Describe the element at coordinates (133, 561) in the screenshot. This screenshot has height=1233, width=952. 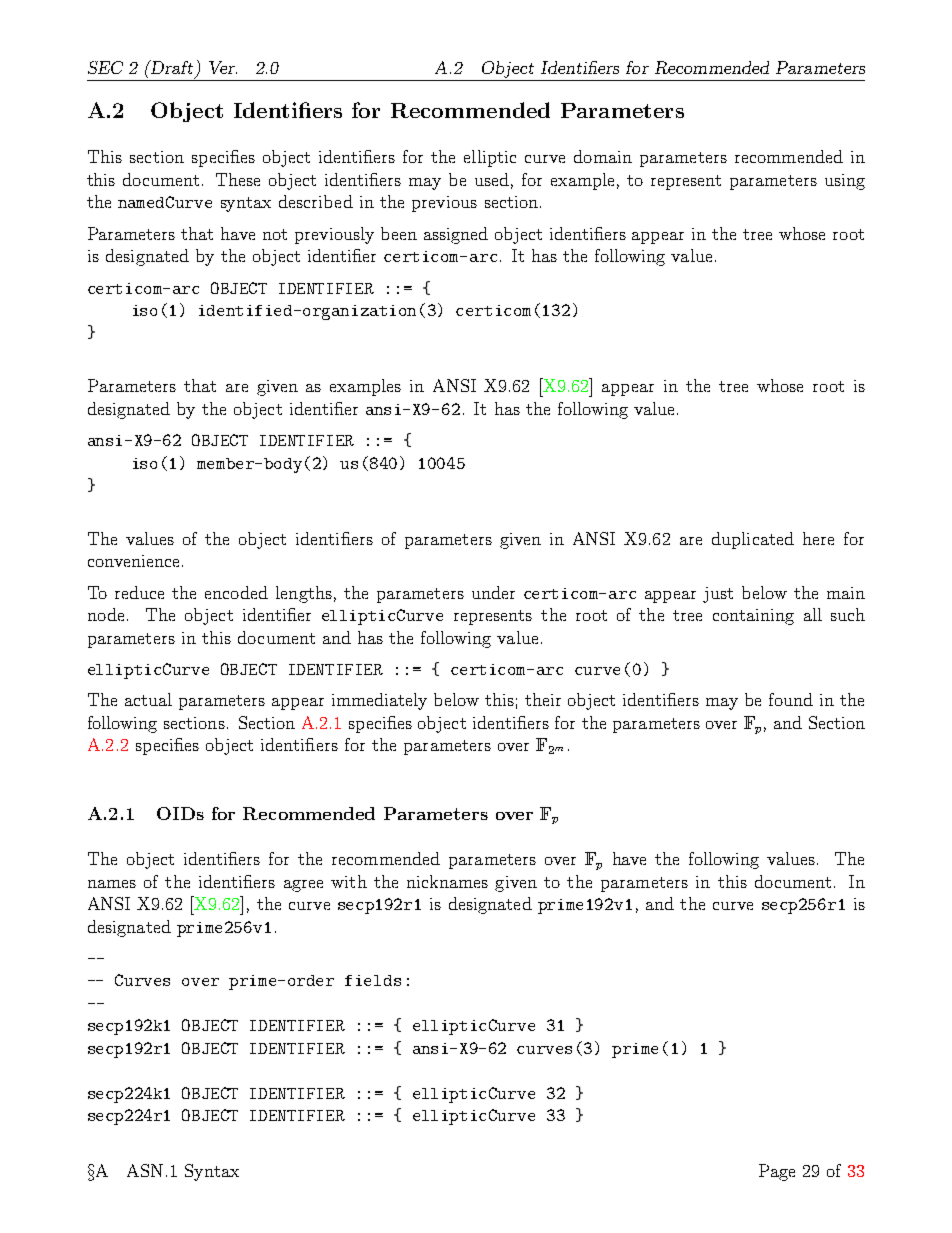
I see `convenience` at that location.
